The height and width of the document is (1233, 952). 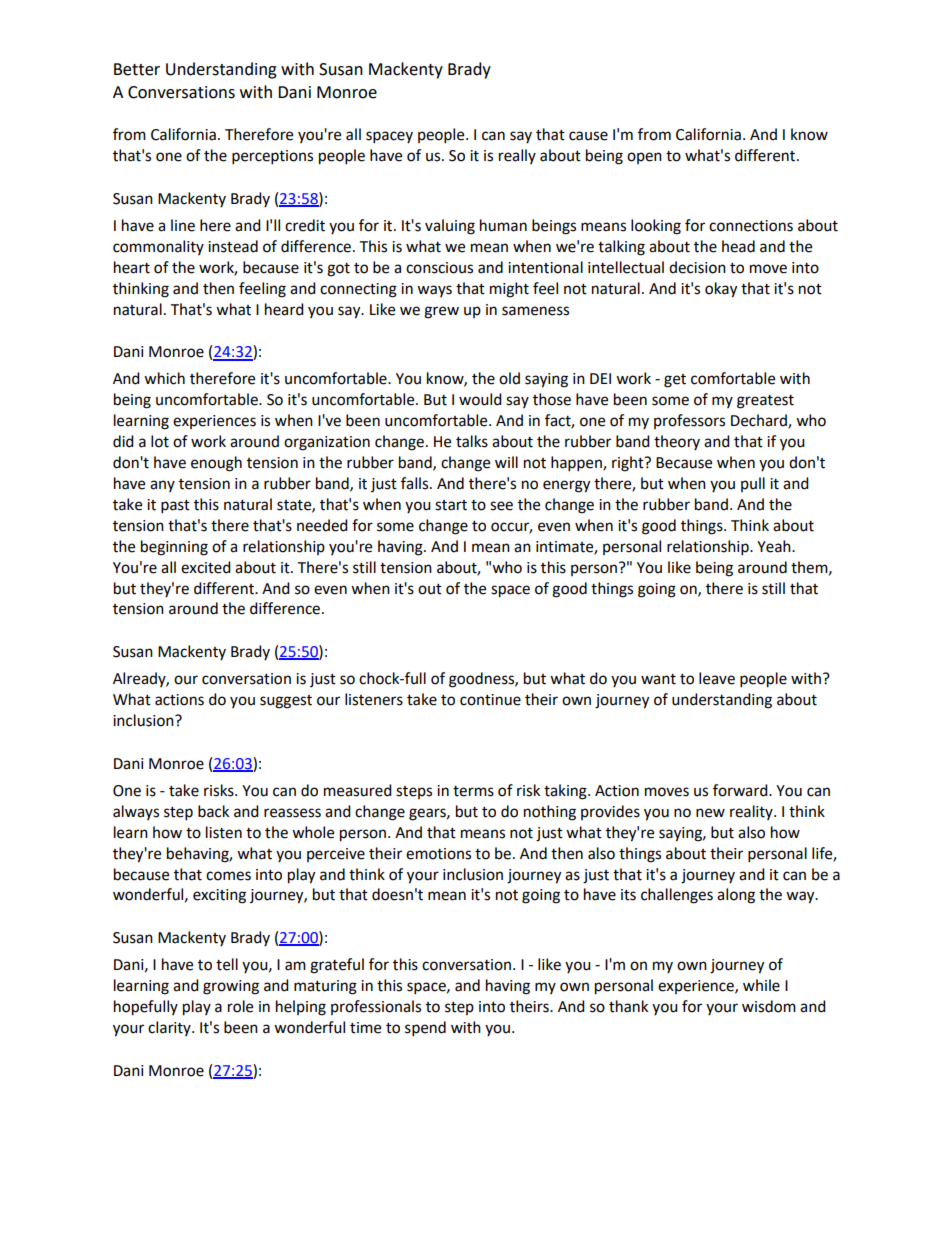 I want to click on leave, so click(x=717, y=678).
